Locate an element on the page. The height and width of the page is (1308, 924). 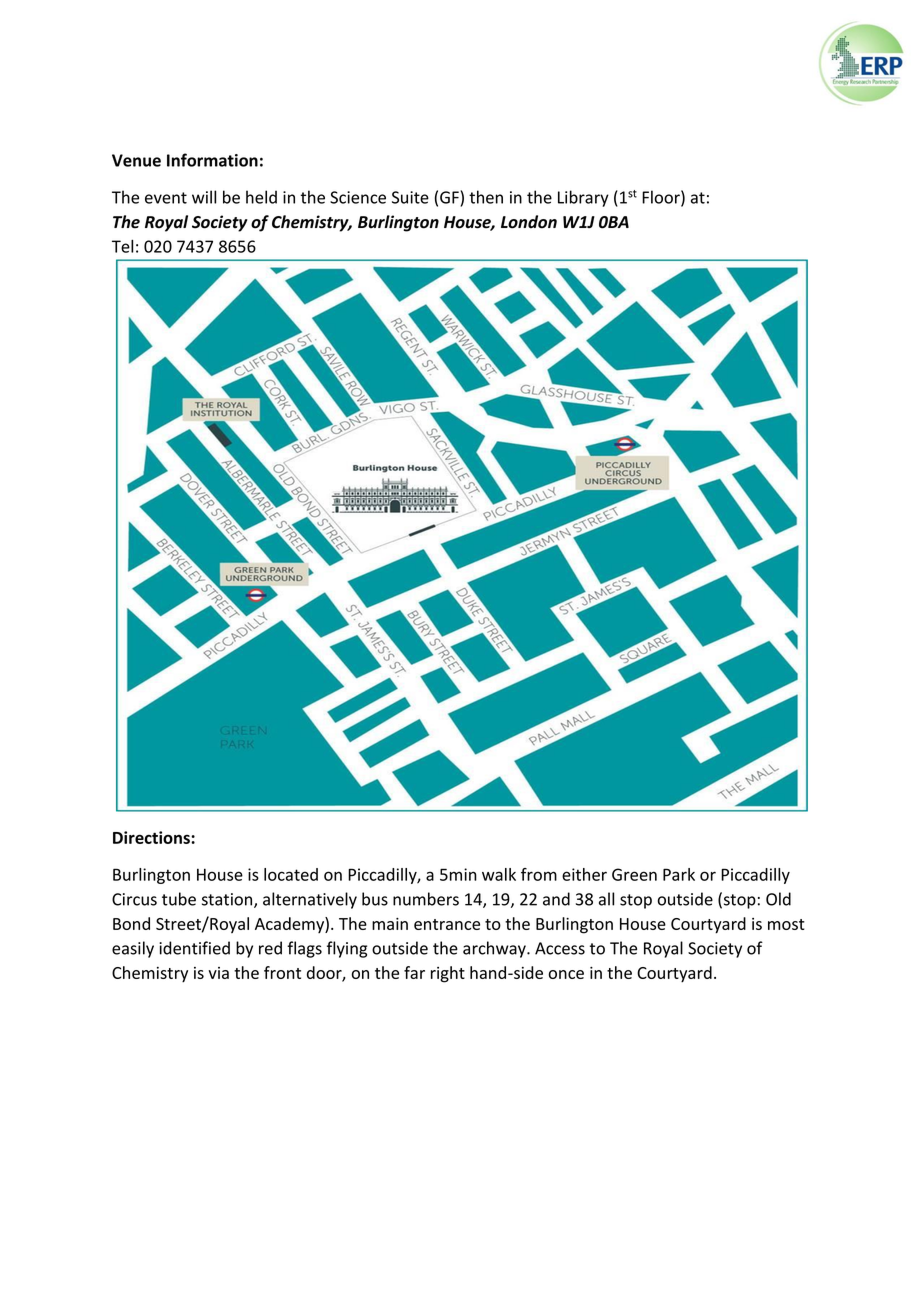
located is located at coordinates (291, 874).
